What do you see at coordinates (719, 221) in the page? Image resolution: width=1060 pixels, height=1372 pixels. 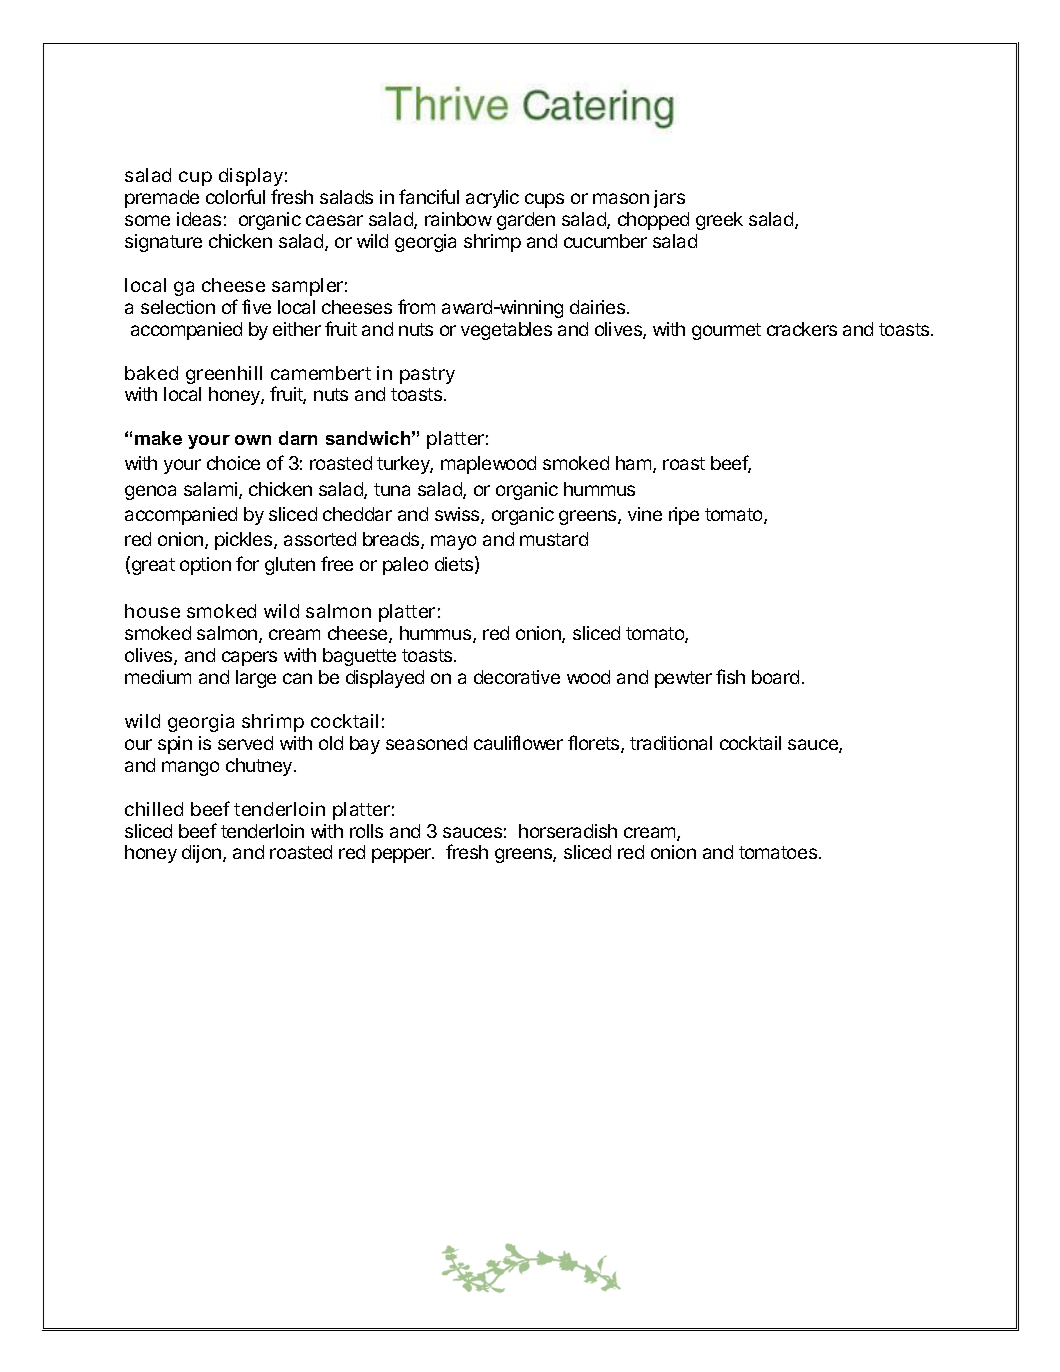 I see `greek` at bounding box center [719, 221].
